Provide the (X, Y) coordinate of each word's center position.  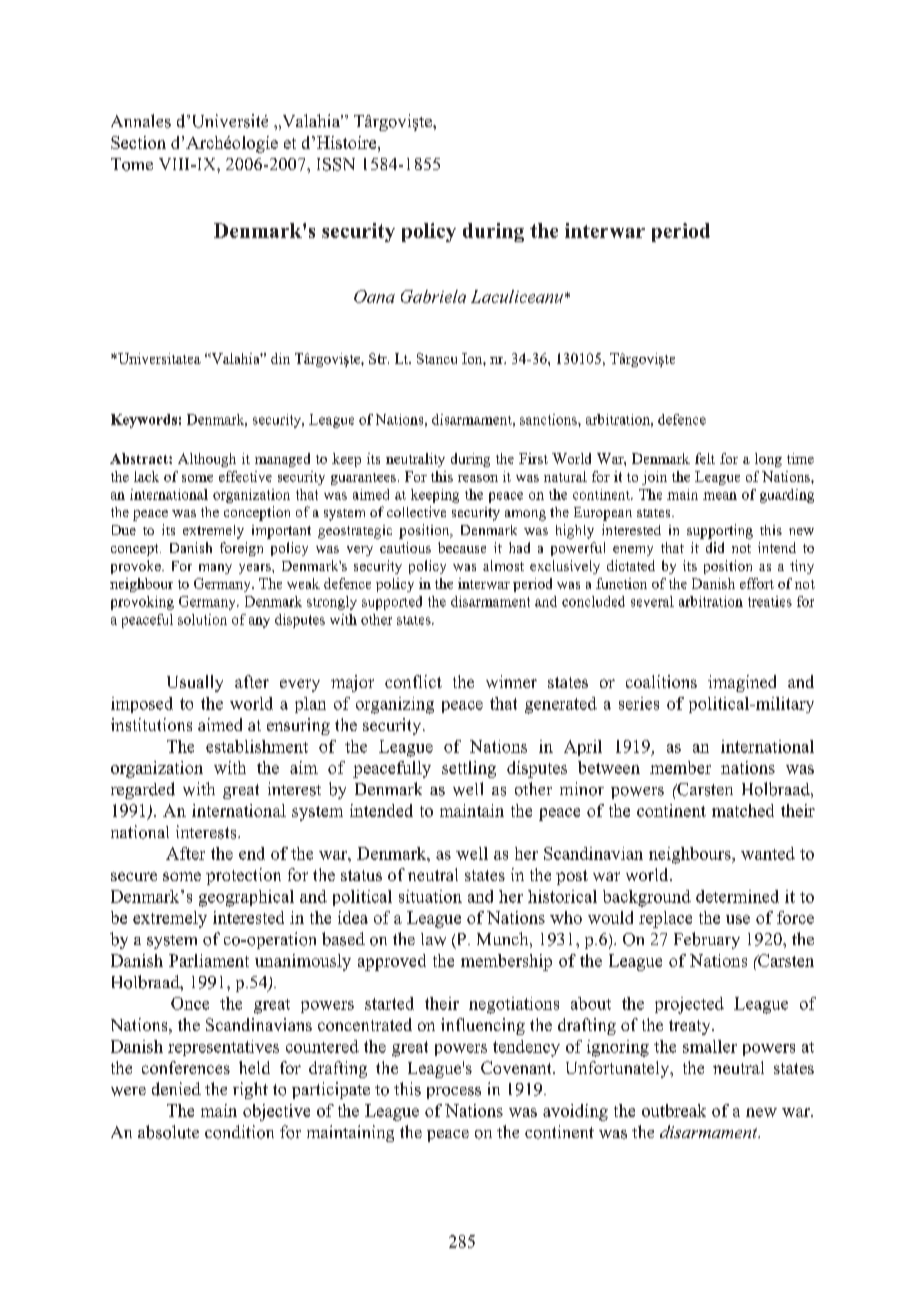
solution (202, 619)
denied (176, 1089)
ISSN (336, 164)
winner (511, 681)
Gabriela (433, 296)
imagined (742, 683)
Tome (132, 164)
